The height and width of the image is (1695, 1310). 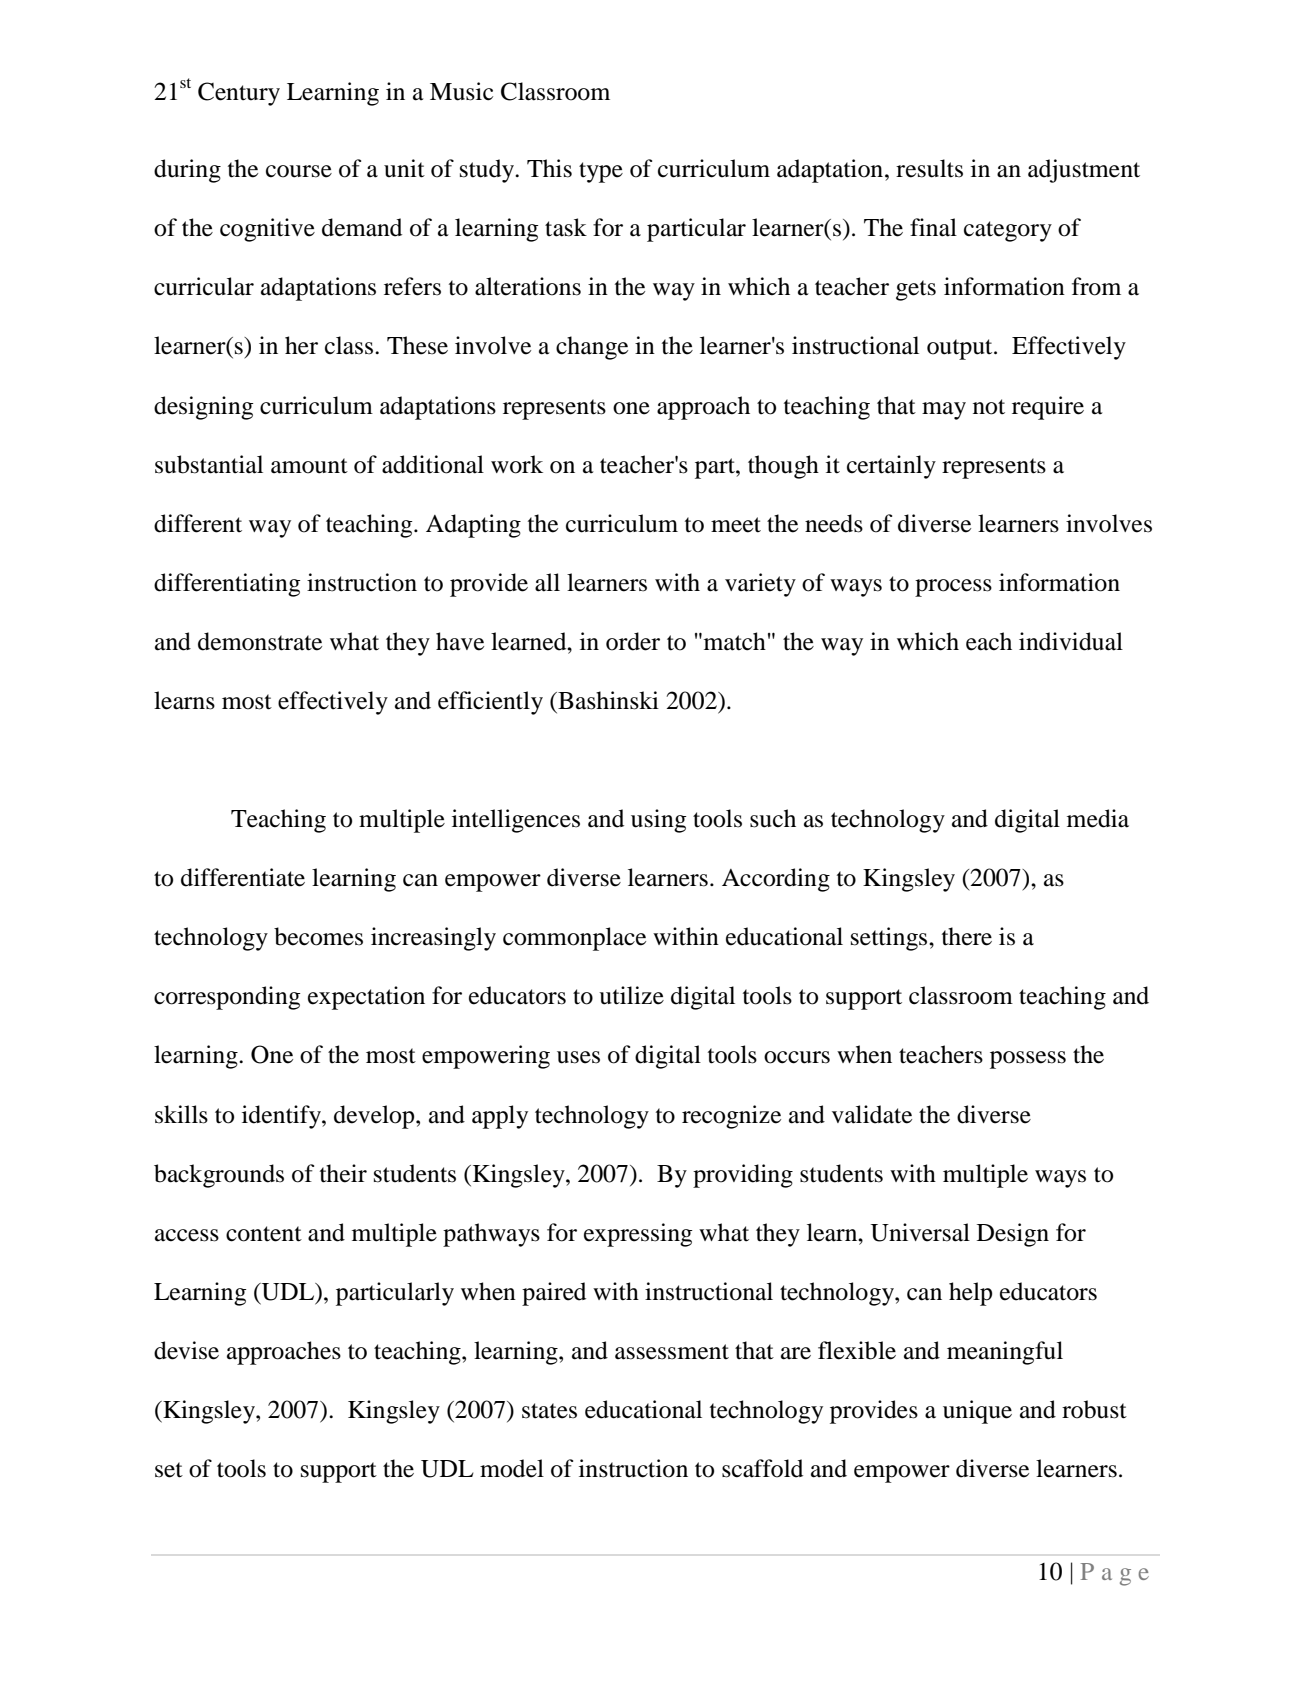 I want to click on course, so click(x=299, y=171).
